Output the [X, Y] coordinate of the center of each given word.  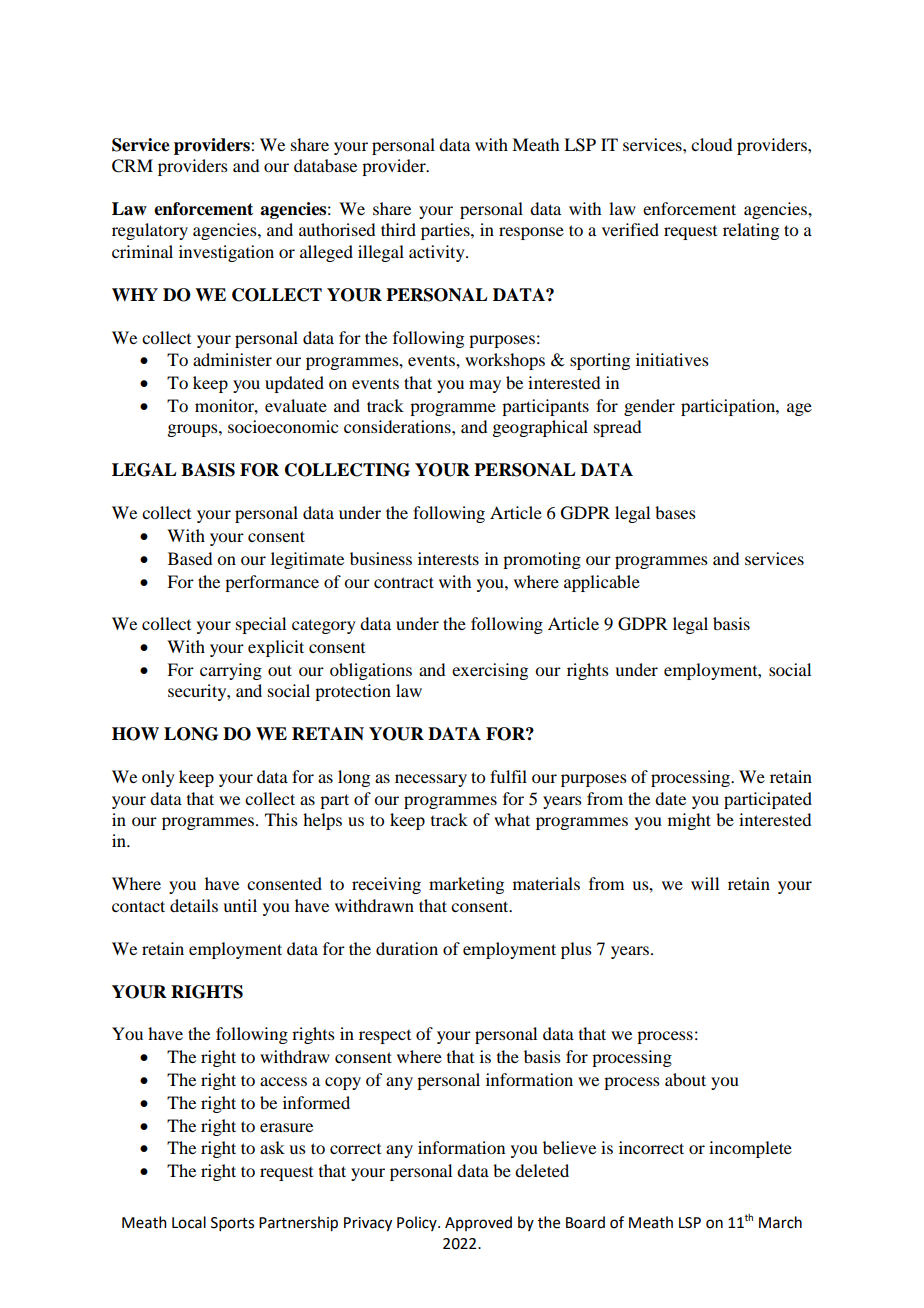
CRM [132, 166]
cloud [711, 144]
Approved [478, 1223]
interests [448, 558]
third [398, 229]
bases [675, 512]
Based [190, 558]
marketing [466, 885]
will [705, 883]
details [194, 905]
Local [189, 1222]
